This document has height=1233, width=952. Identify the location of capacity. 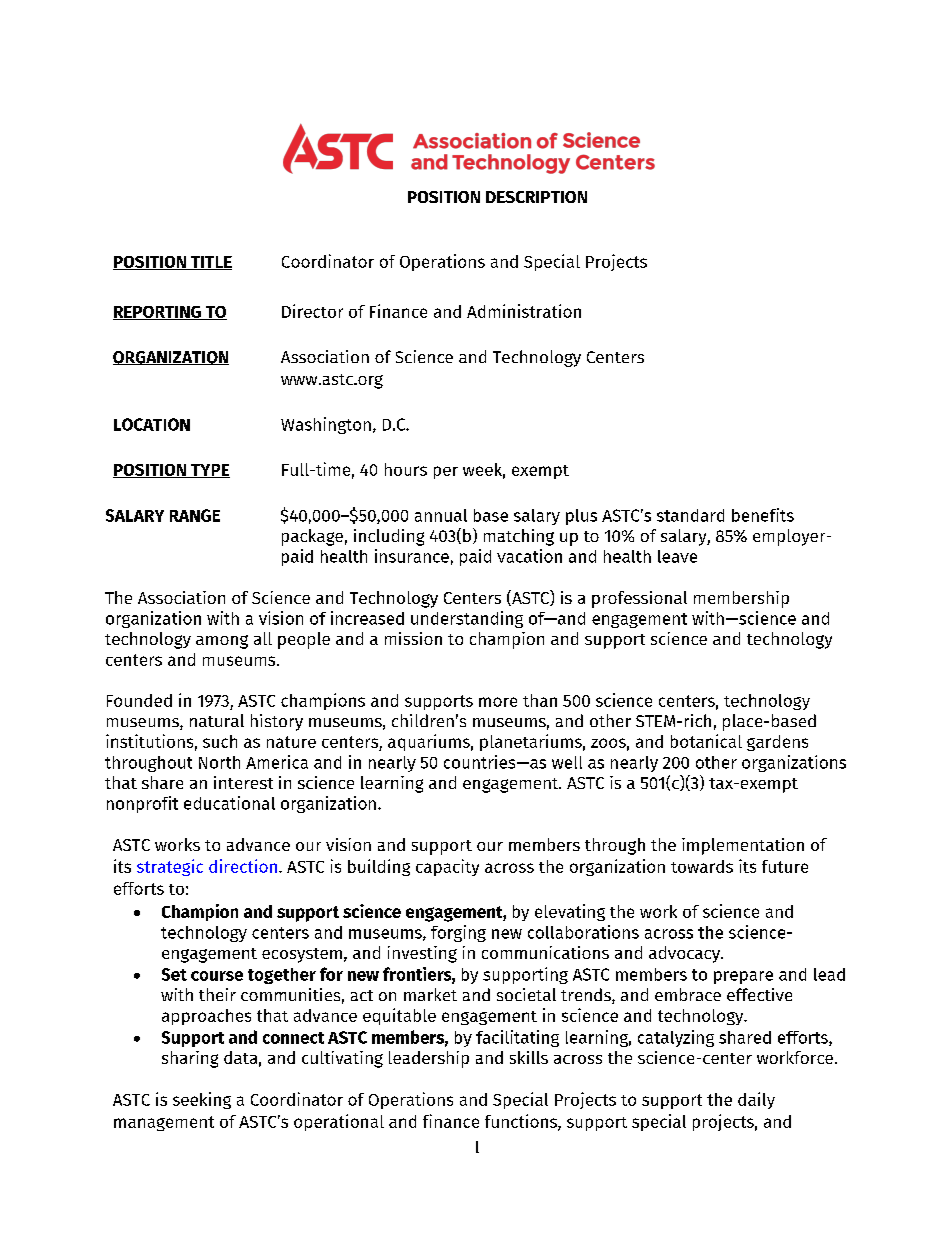
(447, 867).
